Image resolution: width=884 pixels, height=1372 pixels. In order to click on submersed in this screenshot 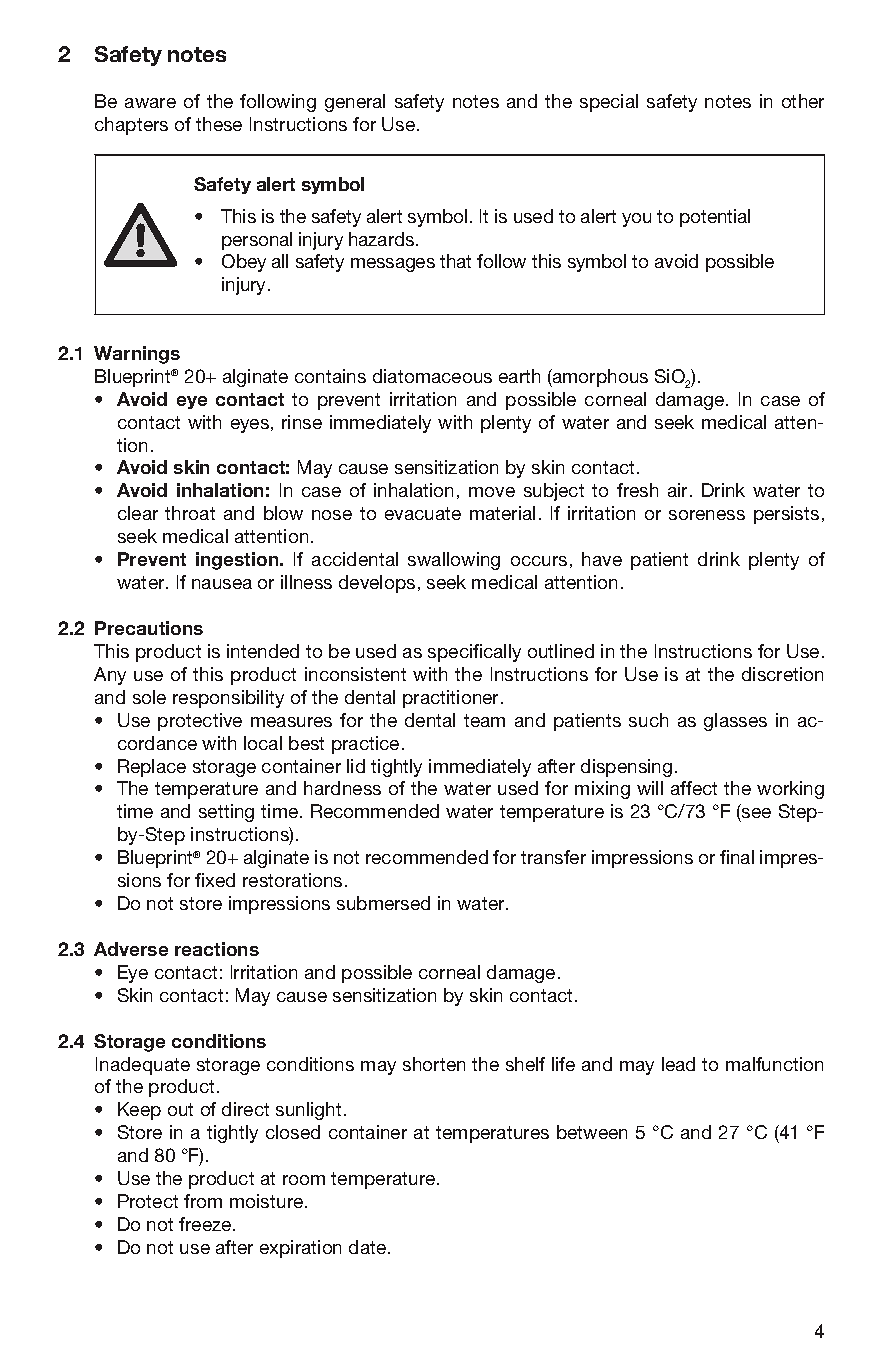, I will do `click(383, 903)`.
